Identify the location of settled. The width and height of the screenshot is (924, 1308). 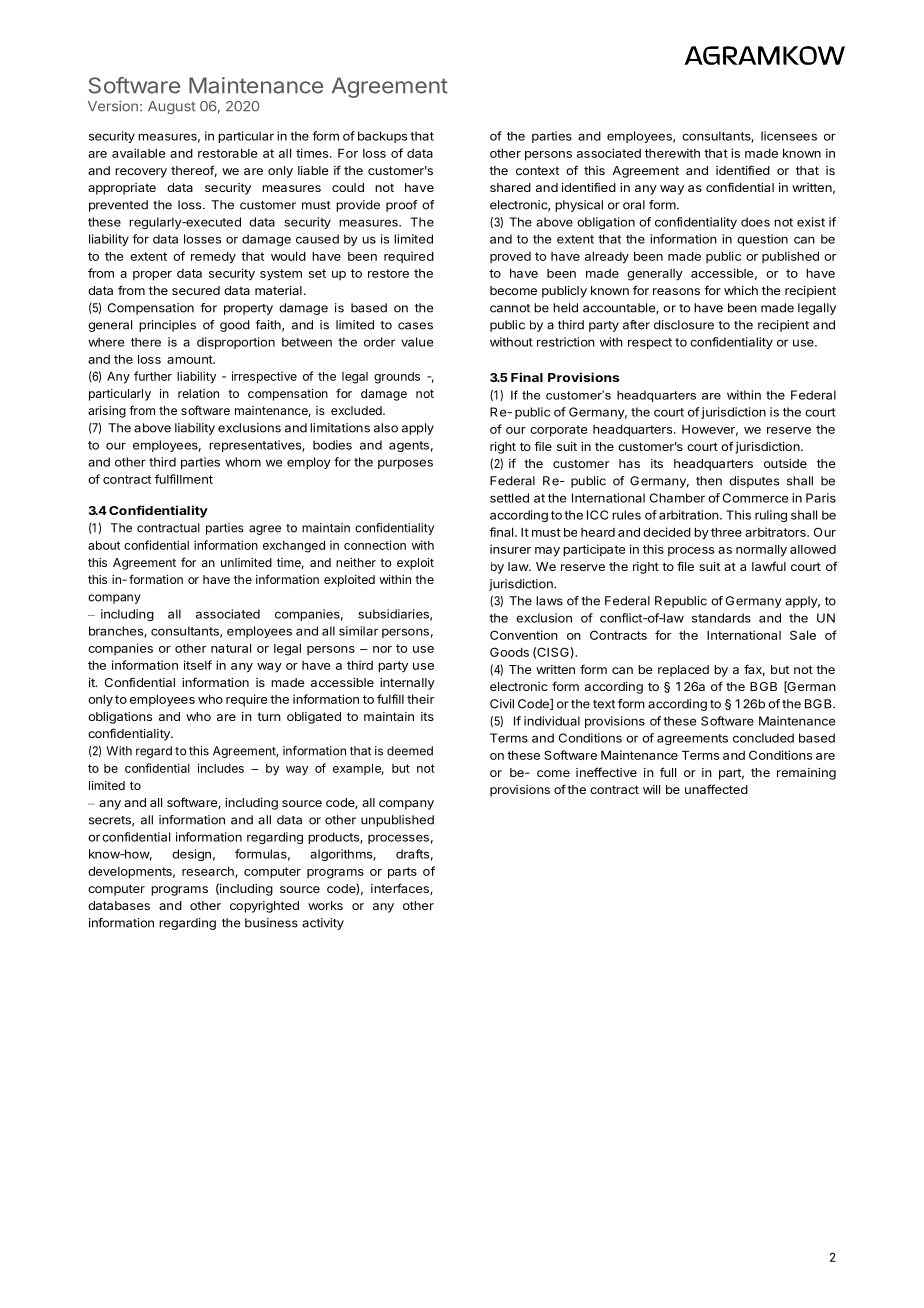
(509, 498).
